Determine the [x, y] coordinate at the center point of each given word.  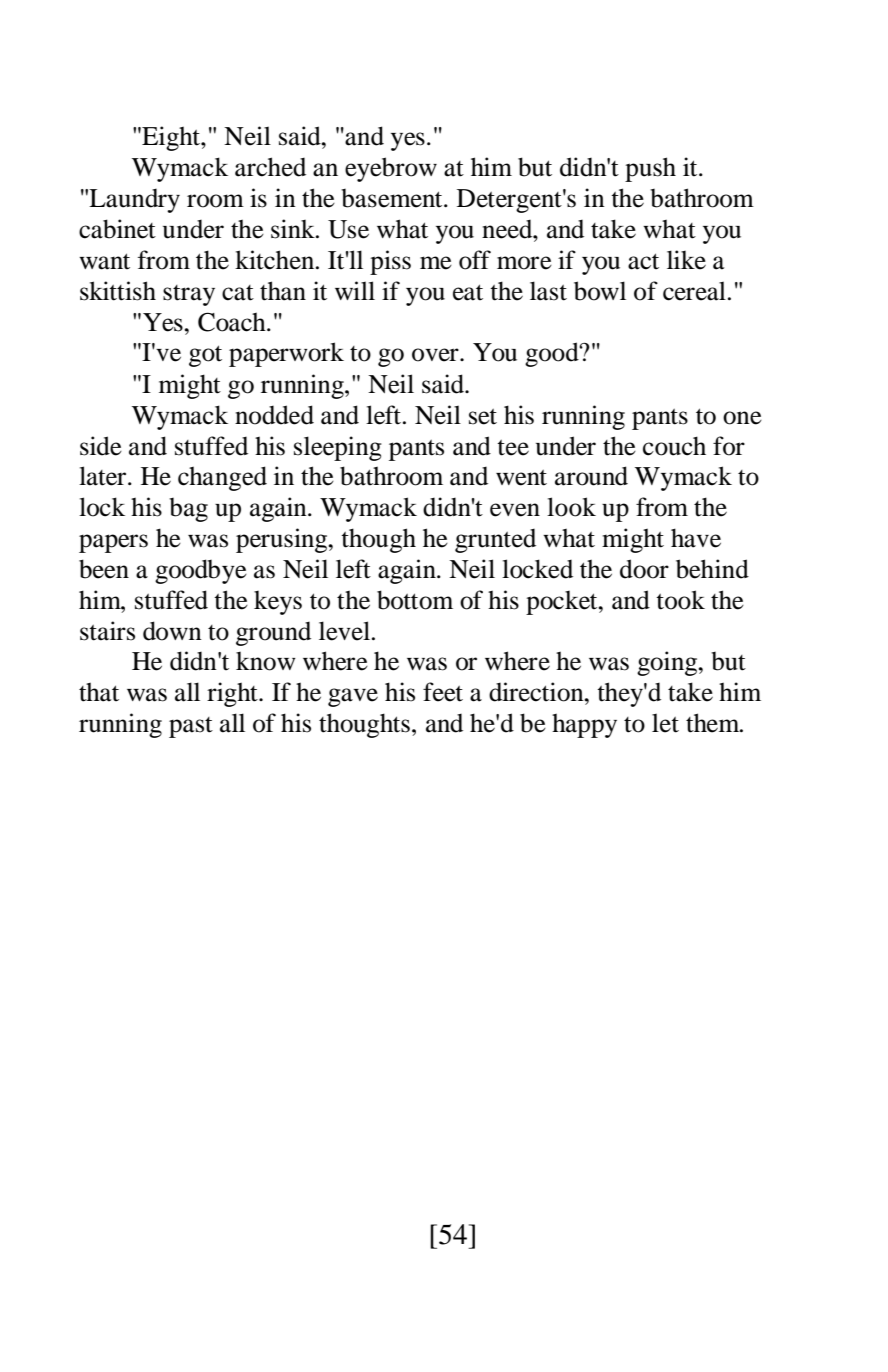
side [101, 446]
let [665, 723]
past [191, 727]
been [104, 569]
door [644, 569]
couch [674, 446]
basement [393, 198]
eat [468, 292]
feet [443, 692]
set [483, 417]
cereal [694, 291]
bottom [415, 600]
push [650, 169]
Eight [171, 138]
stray [189, 295]
